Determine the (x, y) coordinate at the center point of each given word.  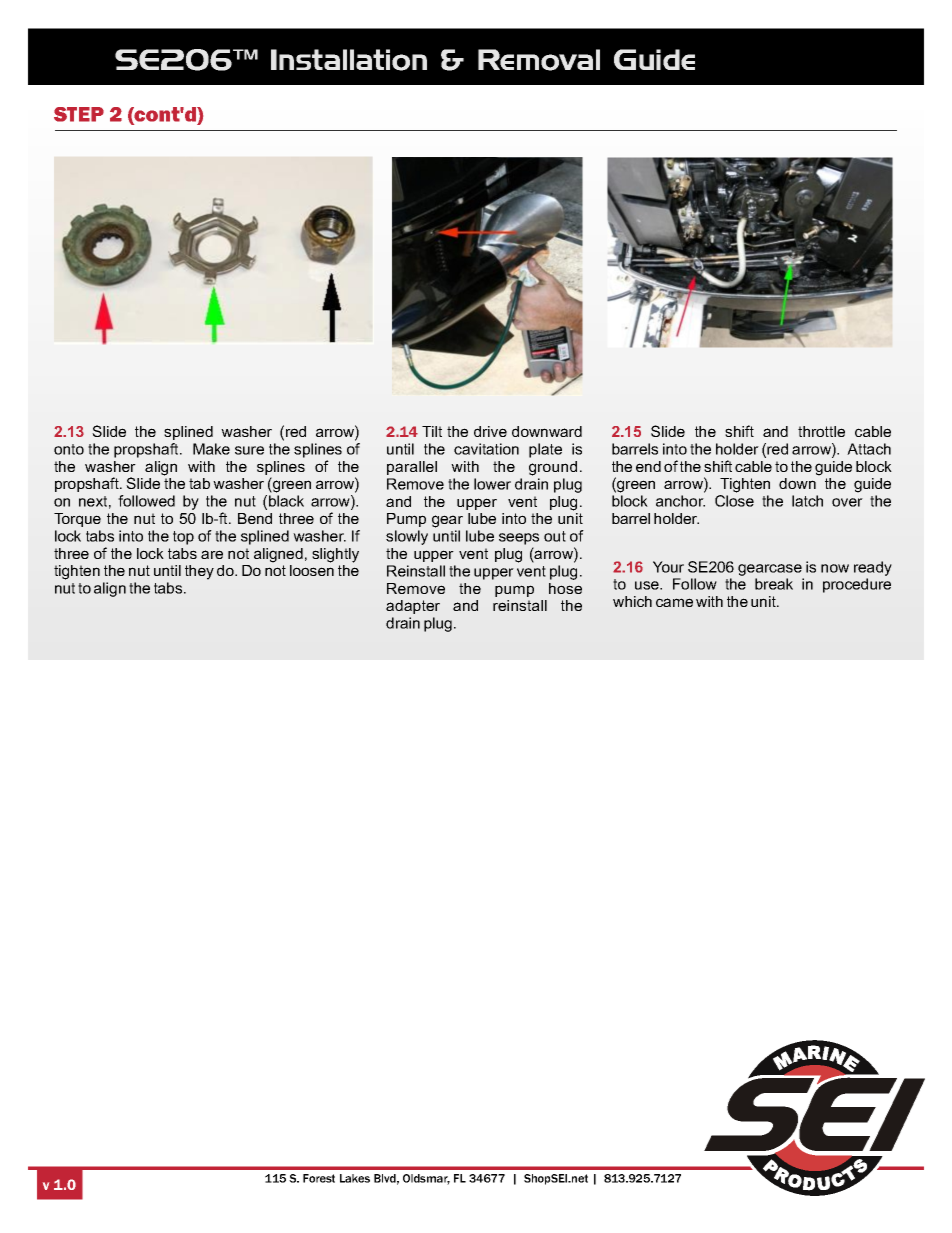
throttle (821, 431)
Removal (539, 60)
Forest (319, 1178)
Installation (349, 60)
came (674, 602)
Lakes (355, 1178)
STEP (79, 114)
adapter (413, 607)
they (199, 572)
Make (211, 449)
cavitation (486, 449)
